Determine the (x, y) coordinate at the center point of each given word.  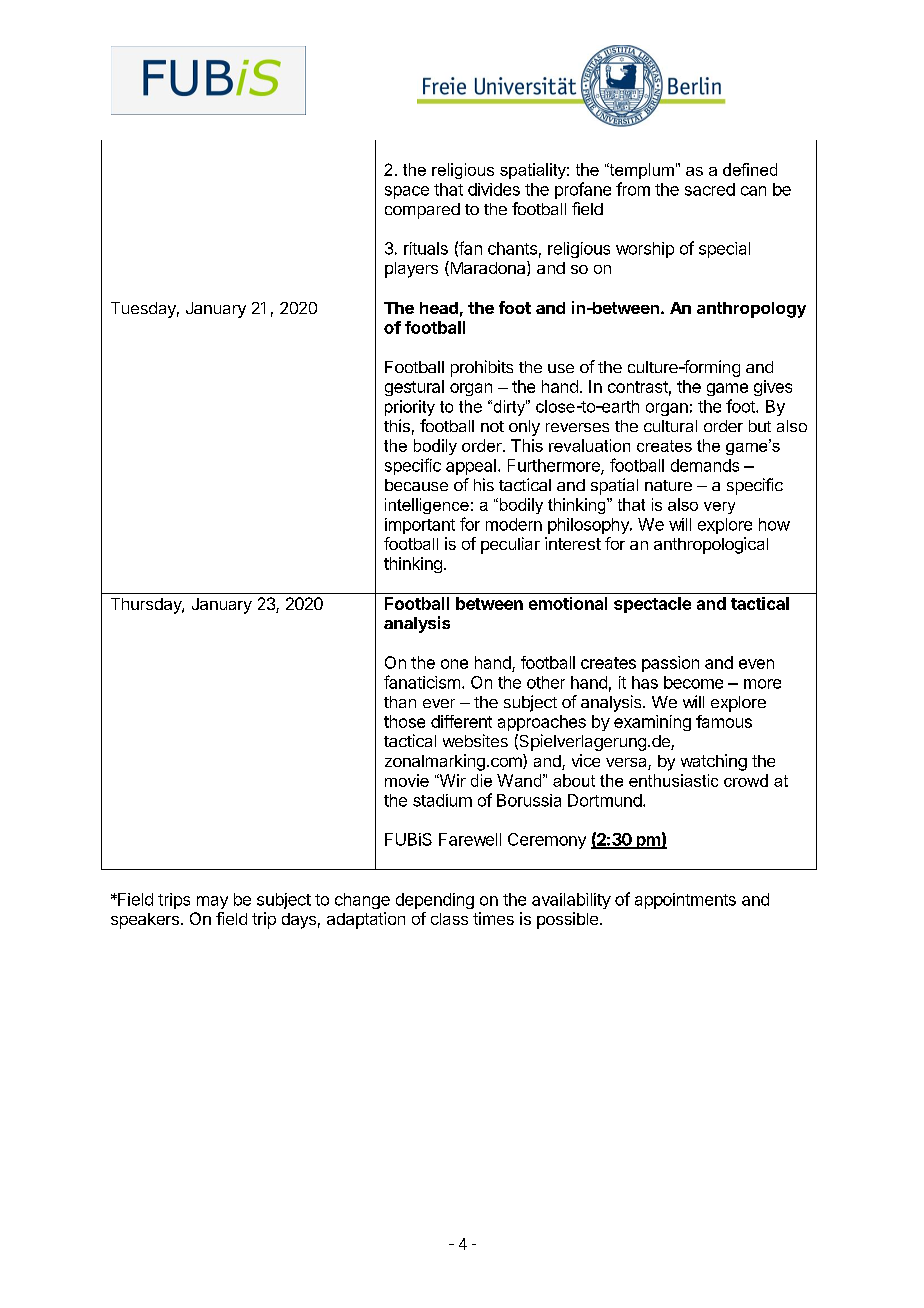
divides (494, 189)
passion (670, 664)
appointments (685, 901)
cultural (670, 426)
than (400, 702)
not (492, 426)
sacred (710, 189)
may (212, 902)
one (454, 664)
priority (410, 408)
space (407, 192)
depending (435, 901)
